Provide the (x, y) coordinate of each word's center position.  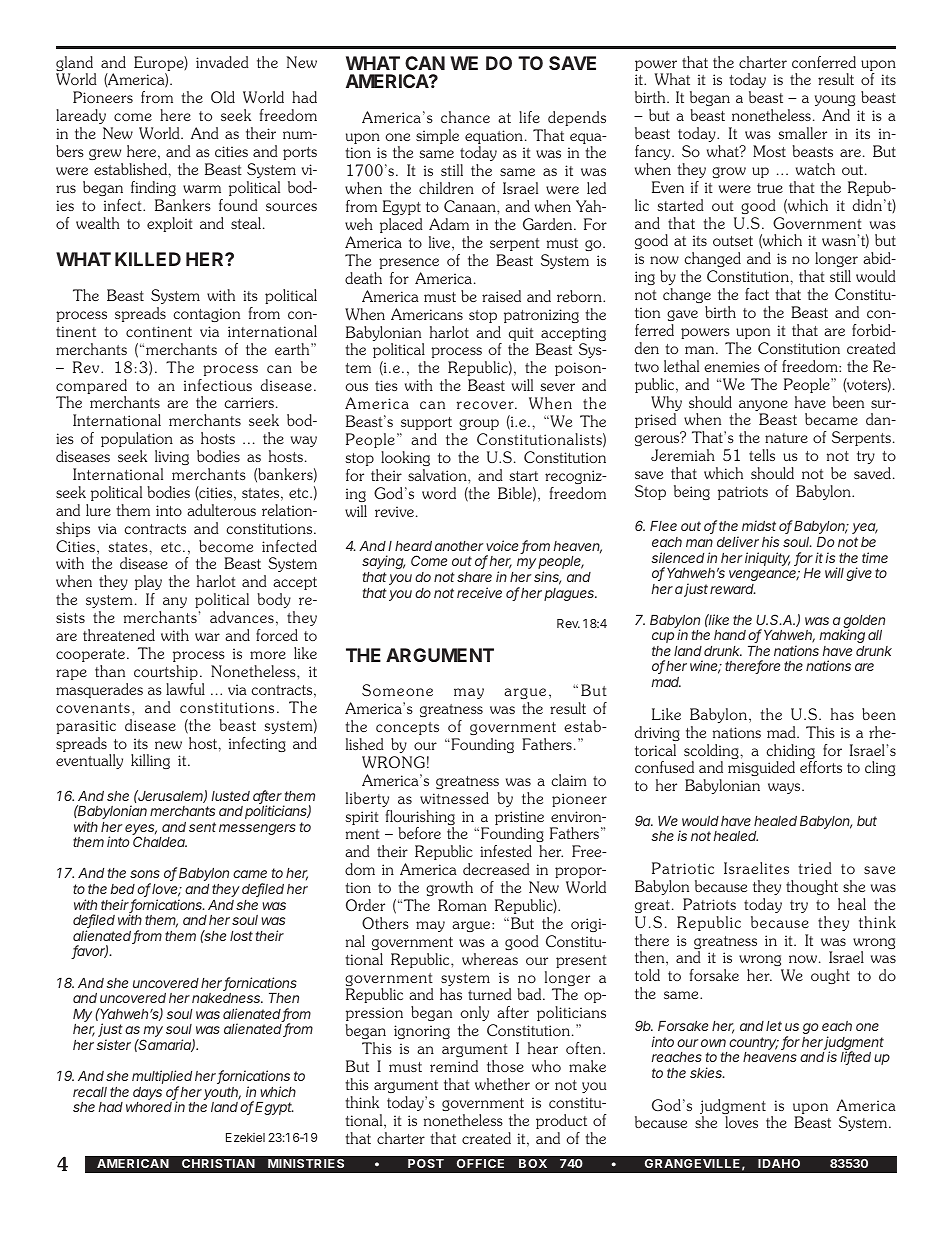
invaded (222, 62)
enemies (732, 366)
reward (733, 589)
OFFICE (480, 1163)
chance (465, 117)
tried (815, 868)
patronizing (541, 316)
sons (145, 874)
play (148, 584)
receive (479, 592)
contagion (206, 315)
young (835, 100)
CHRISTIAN (218, 1163)
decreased (496, 869)
